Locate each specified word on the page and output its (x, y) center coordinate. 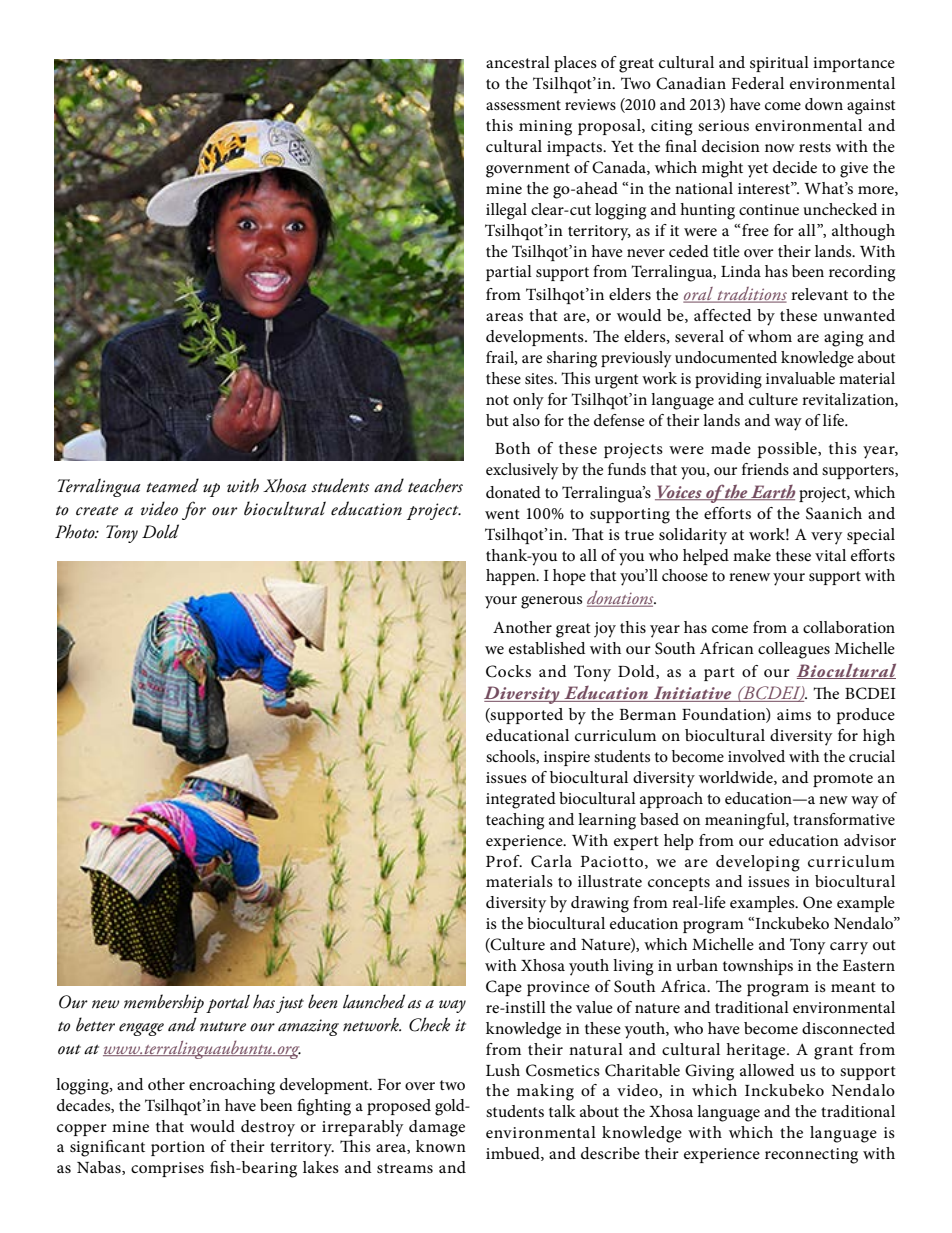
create (97, 511)
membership (164, 1003)
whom (770, 336)
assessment (523, 105)
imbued (514, 1154)
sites (540, 378)
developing (758, 863)
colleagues (794, 650)
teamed (172, 485)
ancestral (518, 62)
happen (512, 577)
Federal (758, 83)
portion (178, 1148)
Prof (504, 861)
